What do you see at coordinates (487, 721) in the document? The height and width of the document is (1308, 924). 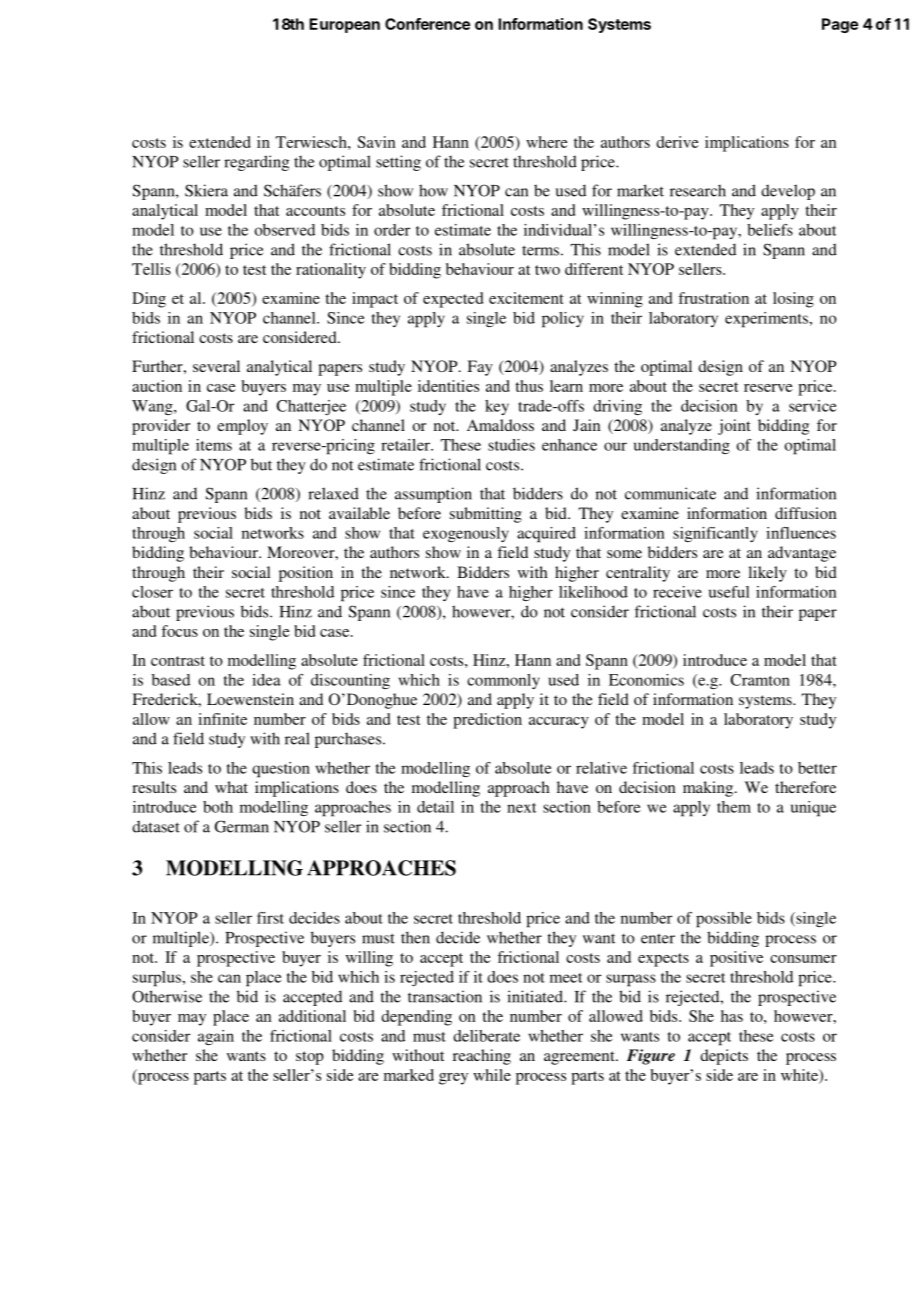 I see `prediction` at bounding box center [487, 721].
